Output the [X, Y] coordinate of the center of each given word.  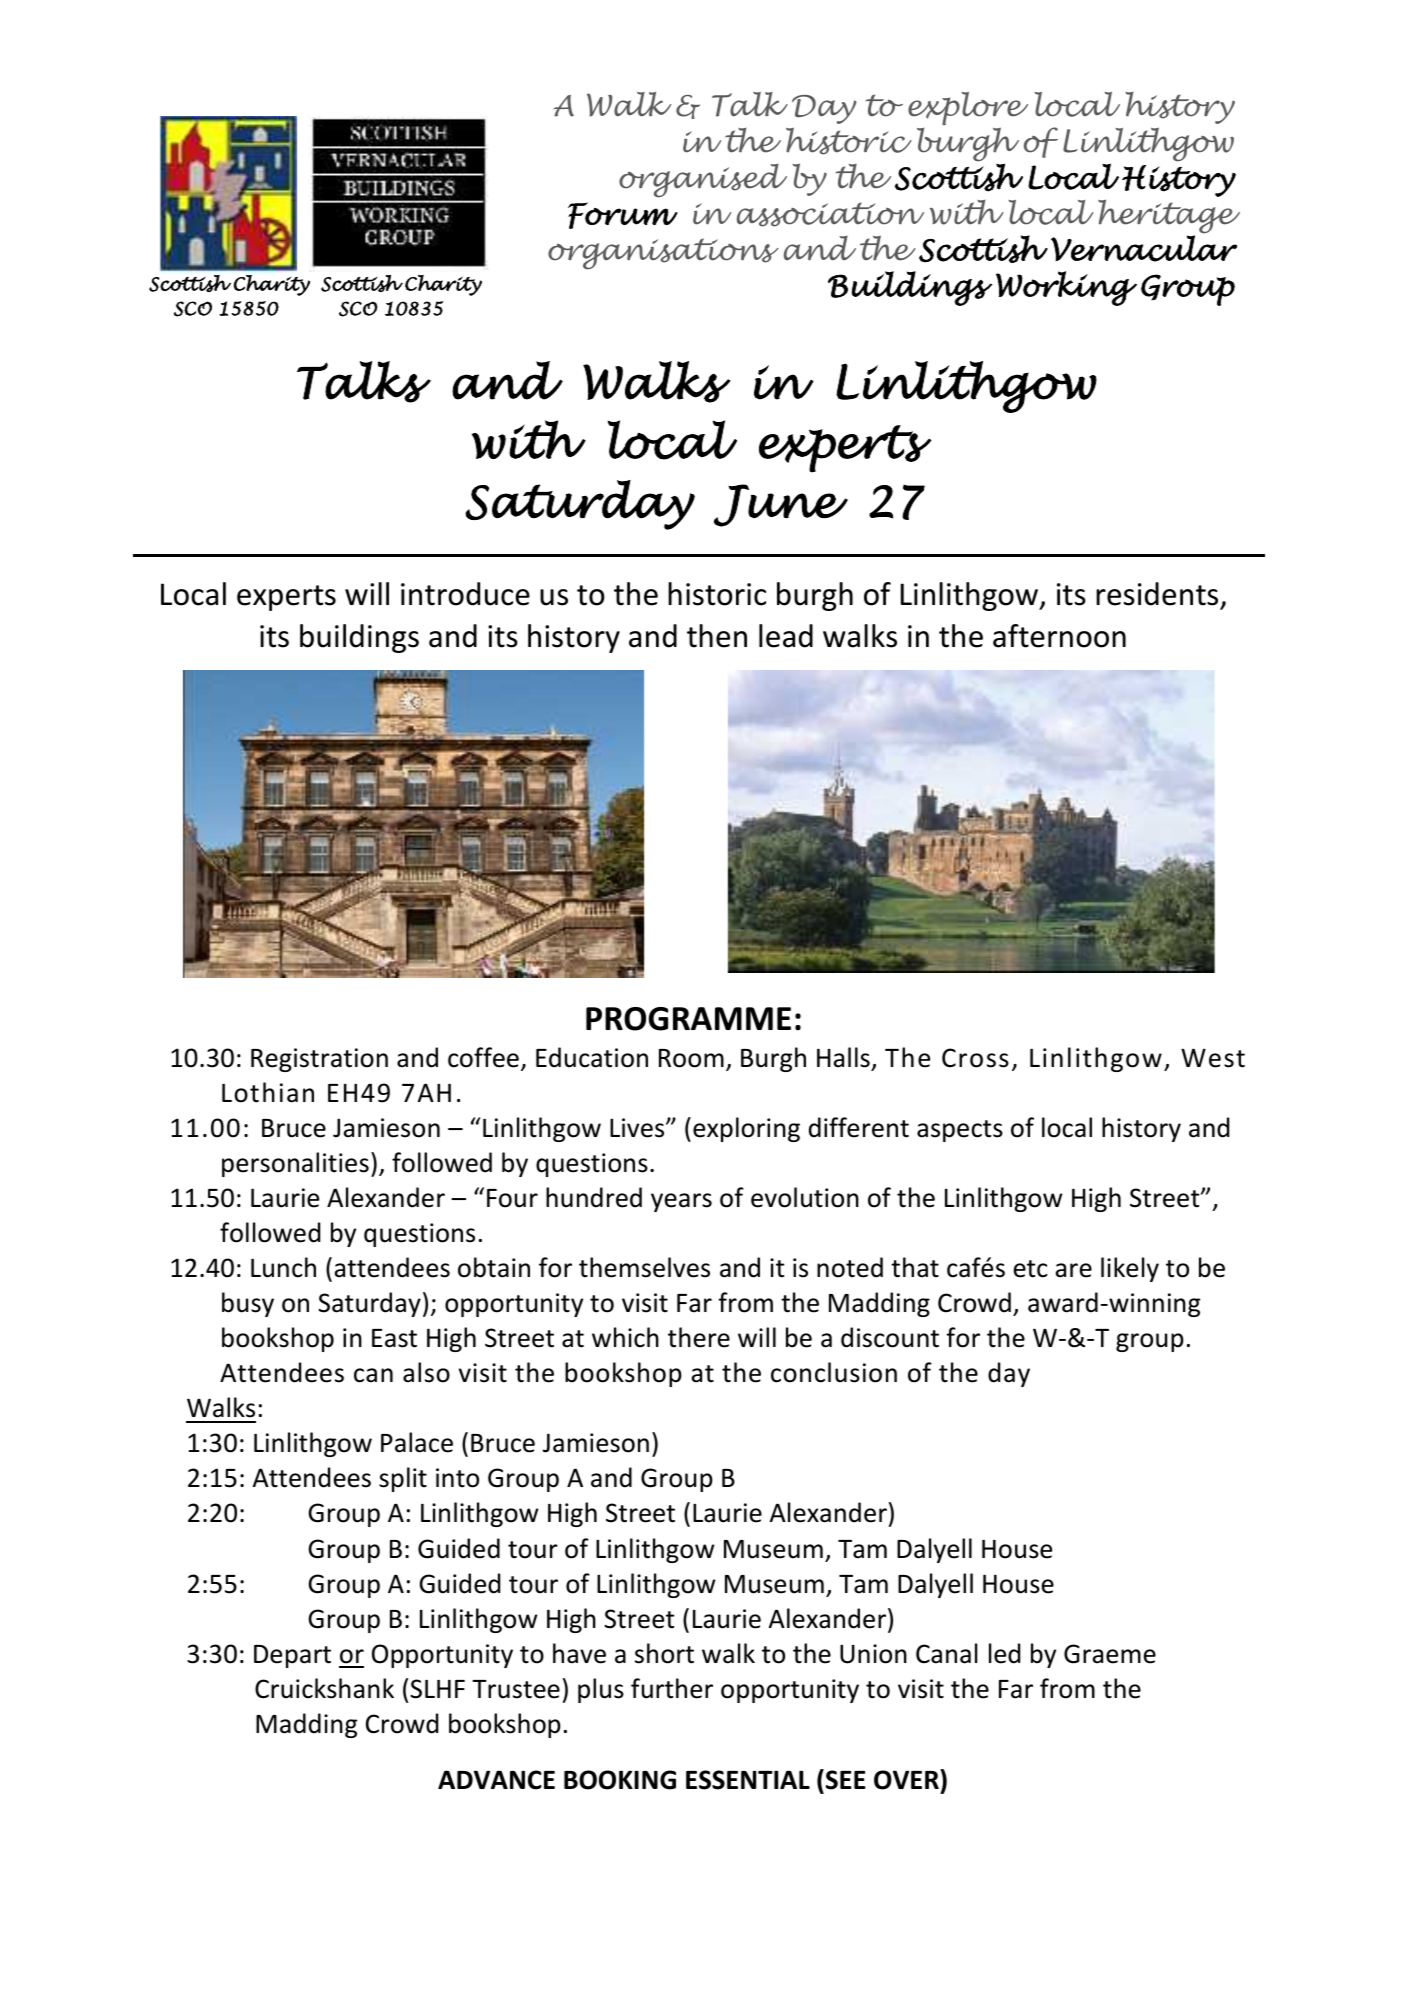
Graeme [1110, 1654]
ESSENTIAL [748, 1780]
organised [703, 181]
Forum [623, 215]
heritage [1169, 217]
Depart [292, 1656]
